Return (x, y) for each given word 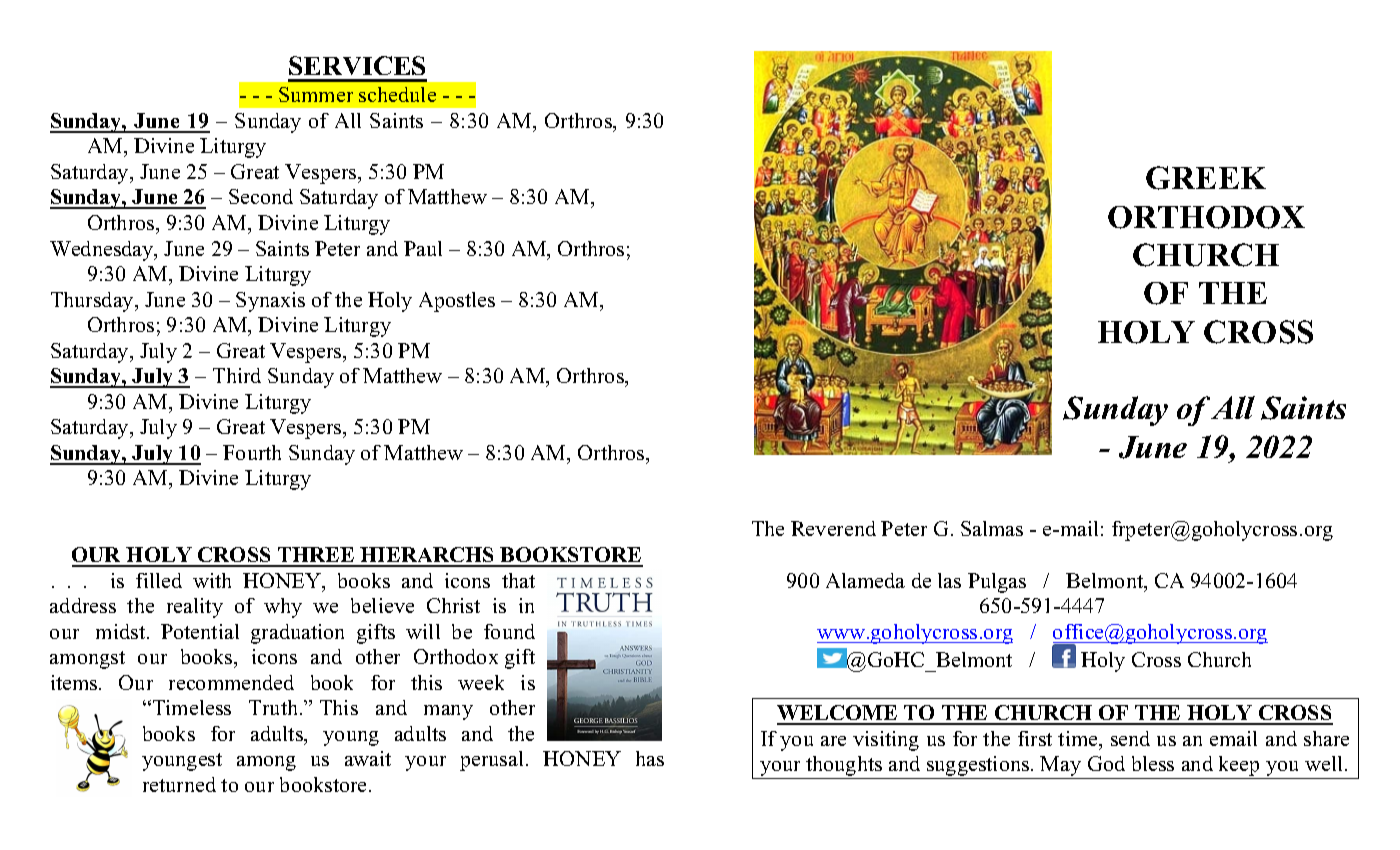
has (650, 758)
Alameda (865, 580)
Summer (316, 94)
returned (179, 784)
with (212, 580)
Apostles (457, 302)
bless (1153, 763)
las (949, 580)
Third (237, 375)
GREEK (1206, 178)
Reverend (833, 528)
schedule (397, 94)
